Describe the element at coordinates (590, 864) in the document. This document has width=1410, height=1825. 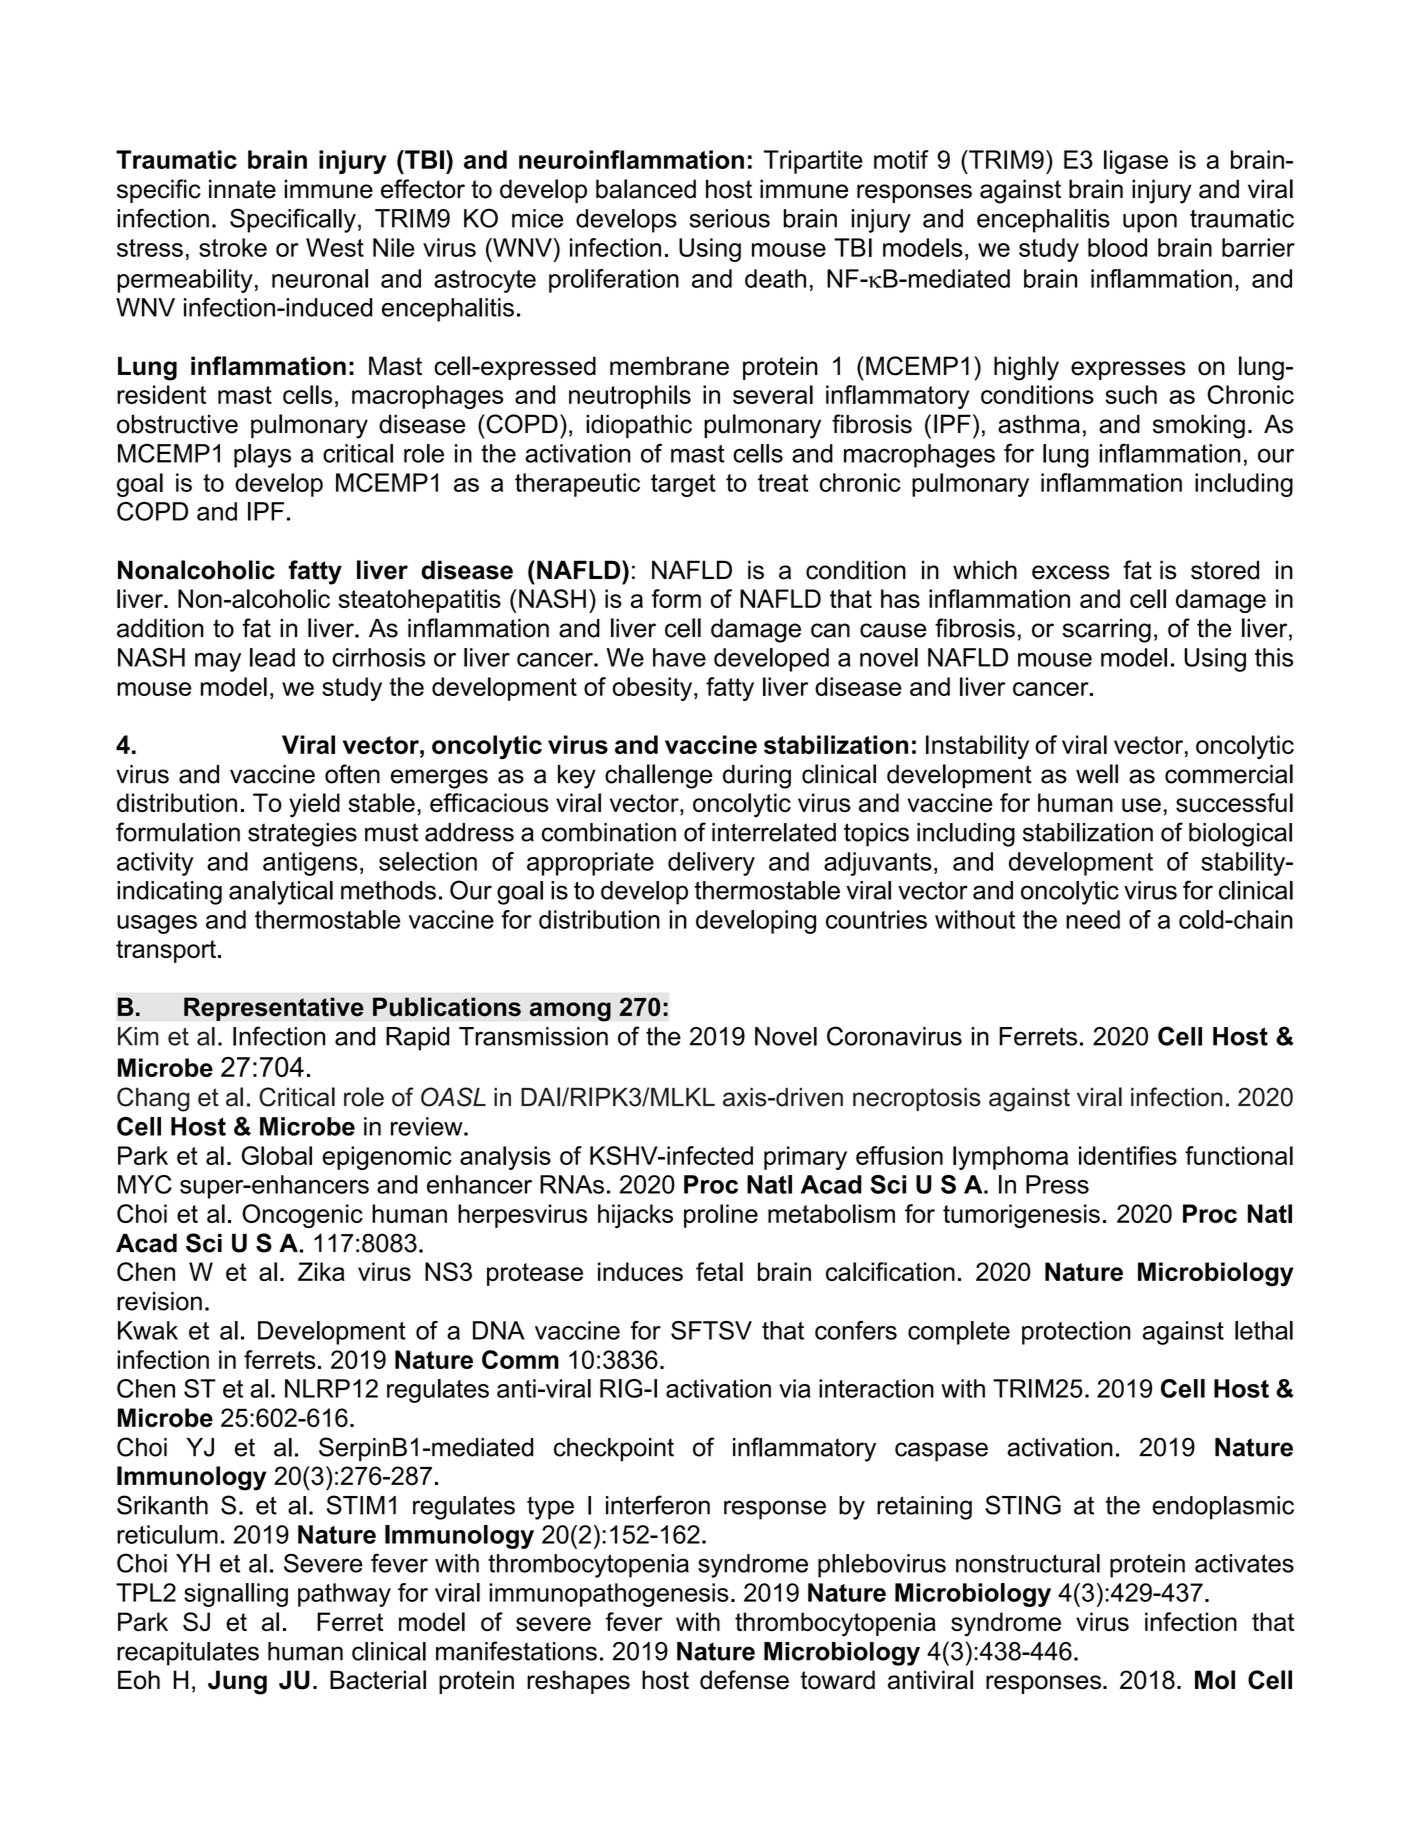
I see `appropriate` at that location.
